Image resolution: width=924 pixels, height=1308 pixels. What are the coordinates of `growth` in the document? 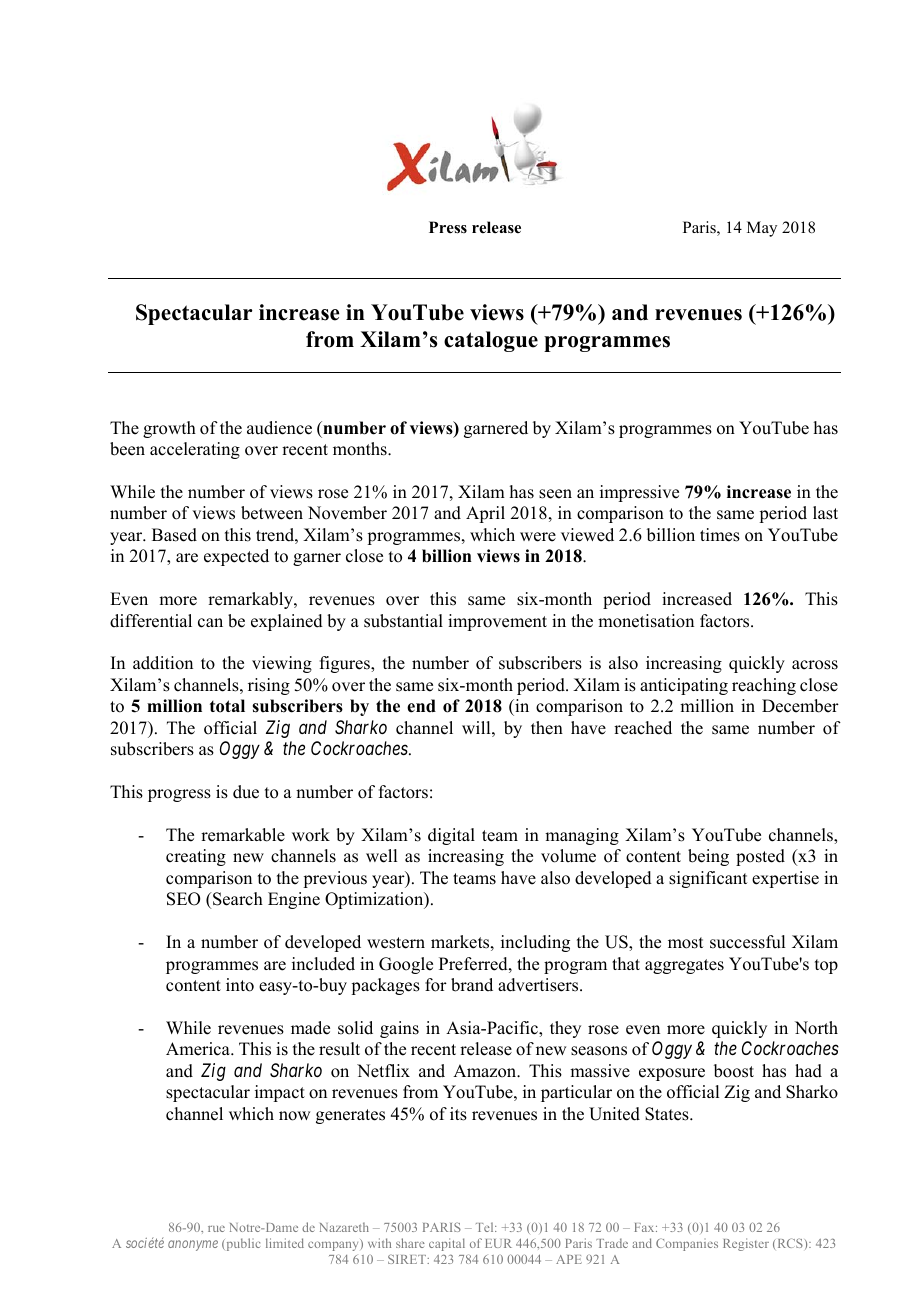 It's located at (169, 429).
